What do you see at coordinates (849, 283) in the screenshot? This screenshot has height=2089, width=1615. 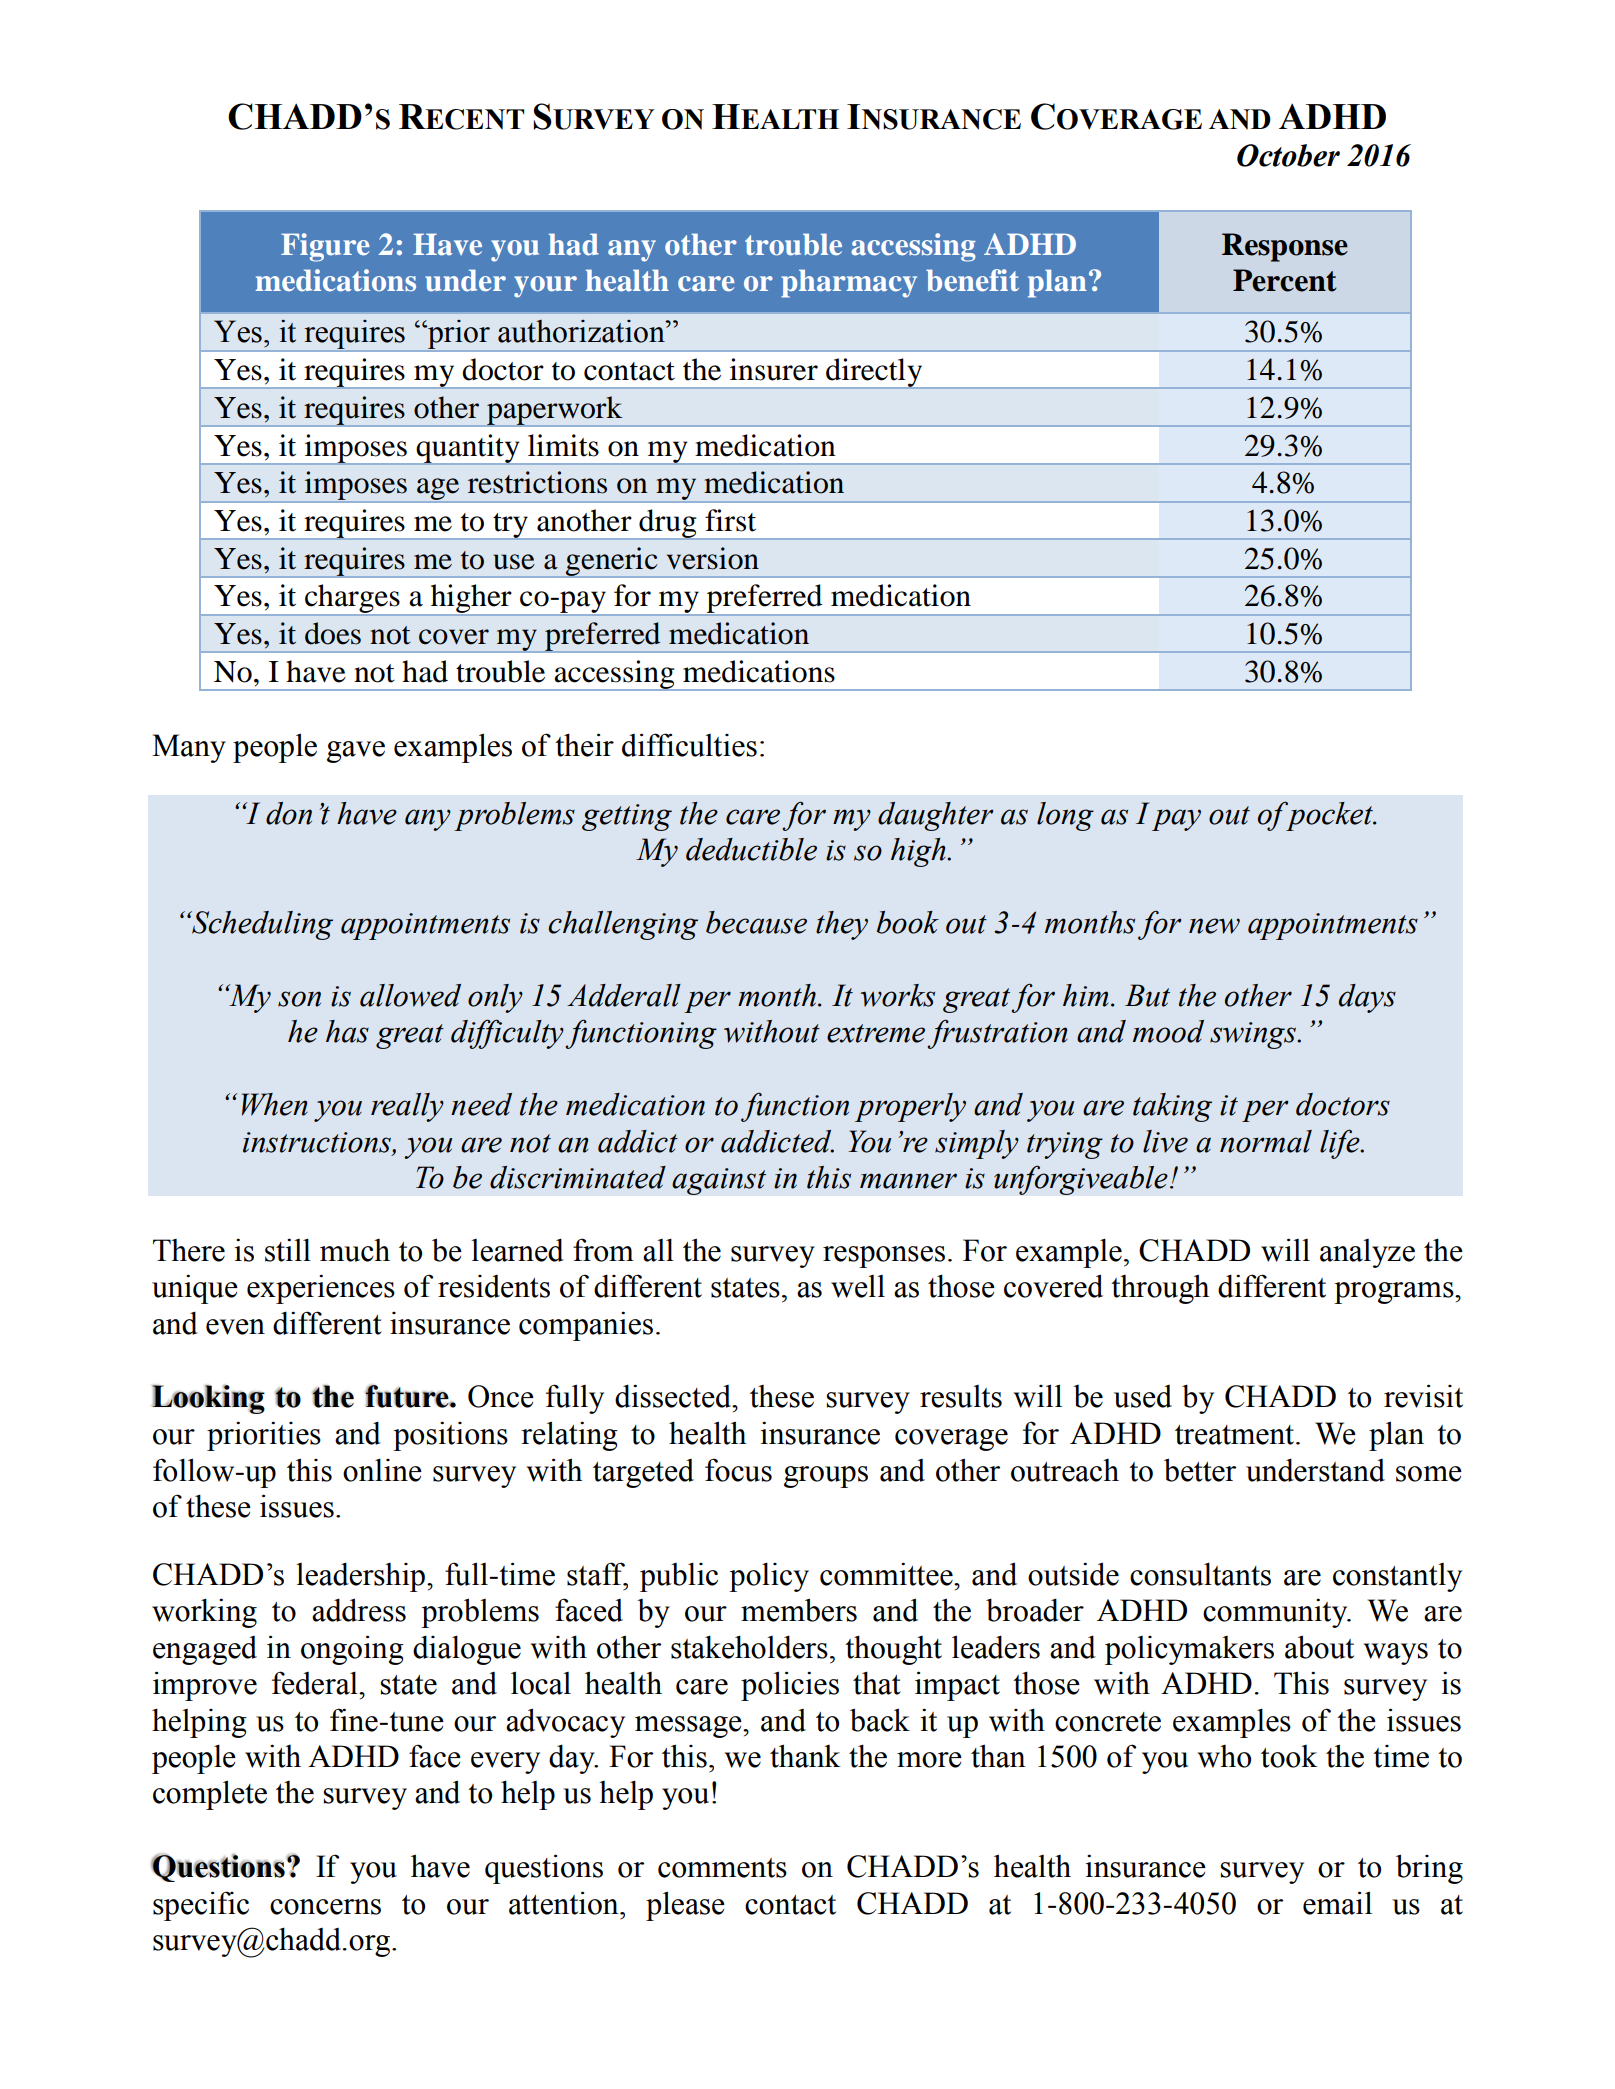 I see `pharmacy` at bounding box center [849, 283].
